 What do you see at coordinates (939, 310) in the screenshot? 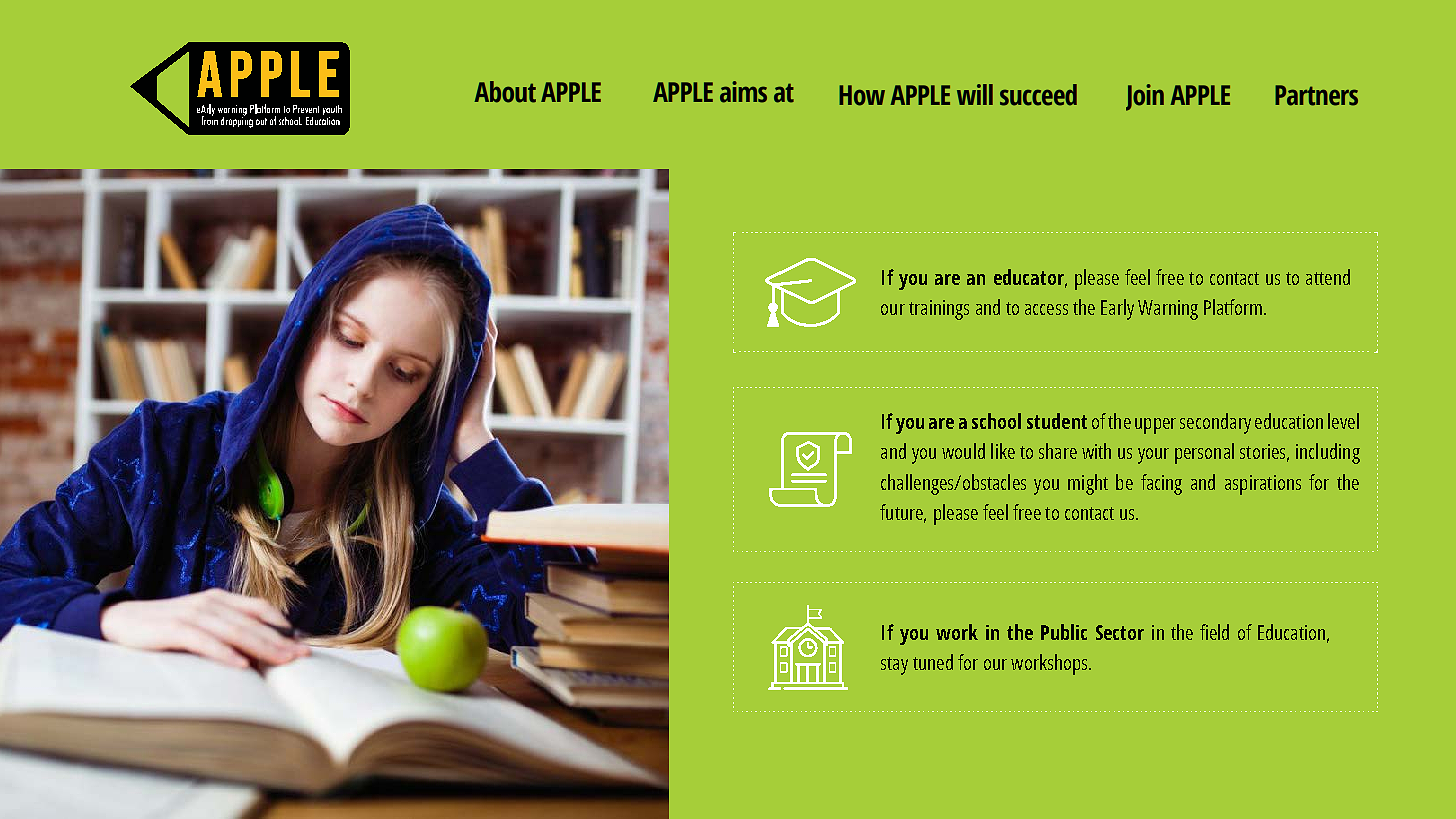
I see `trainings` at bounding box center [939, 310].
